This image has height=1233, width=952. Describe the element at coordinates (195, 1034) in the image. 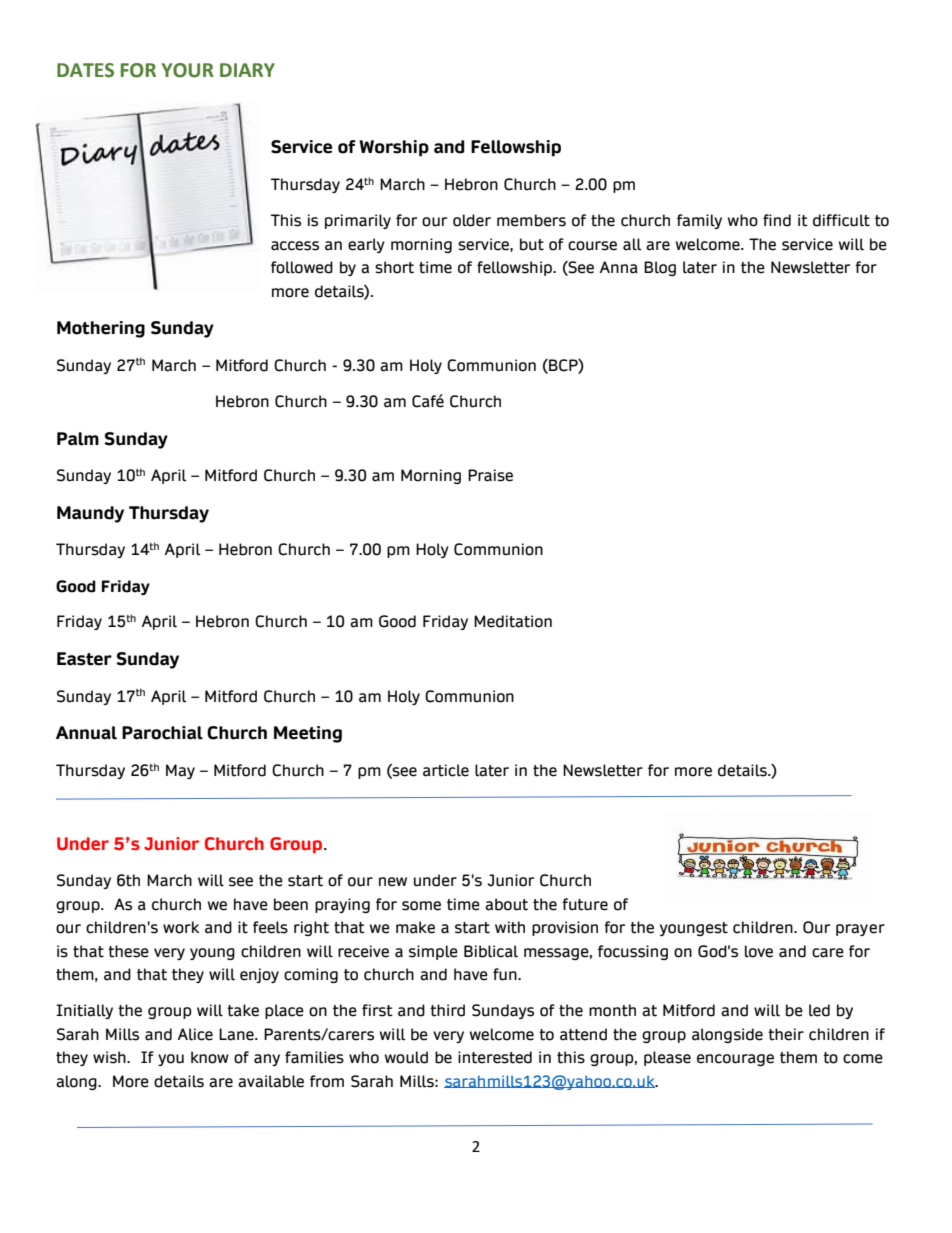

I see `Alice` at that location.
